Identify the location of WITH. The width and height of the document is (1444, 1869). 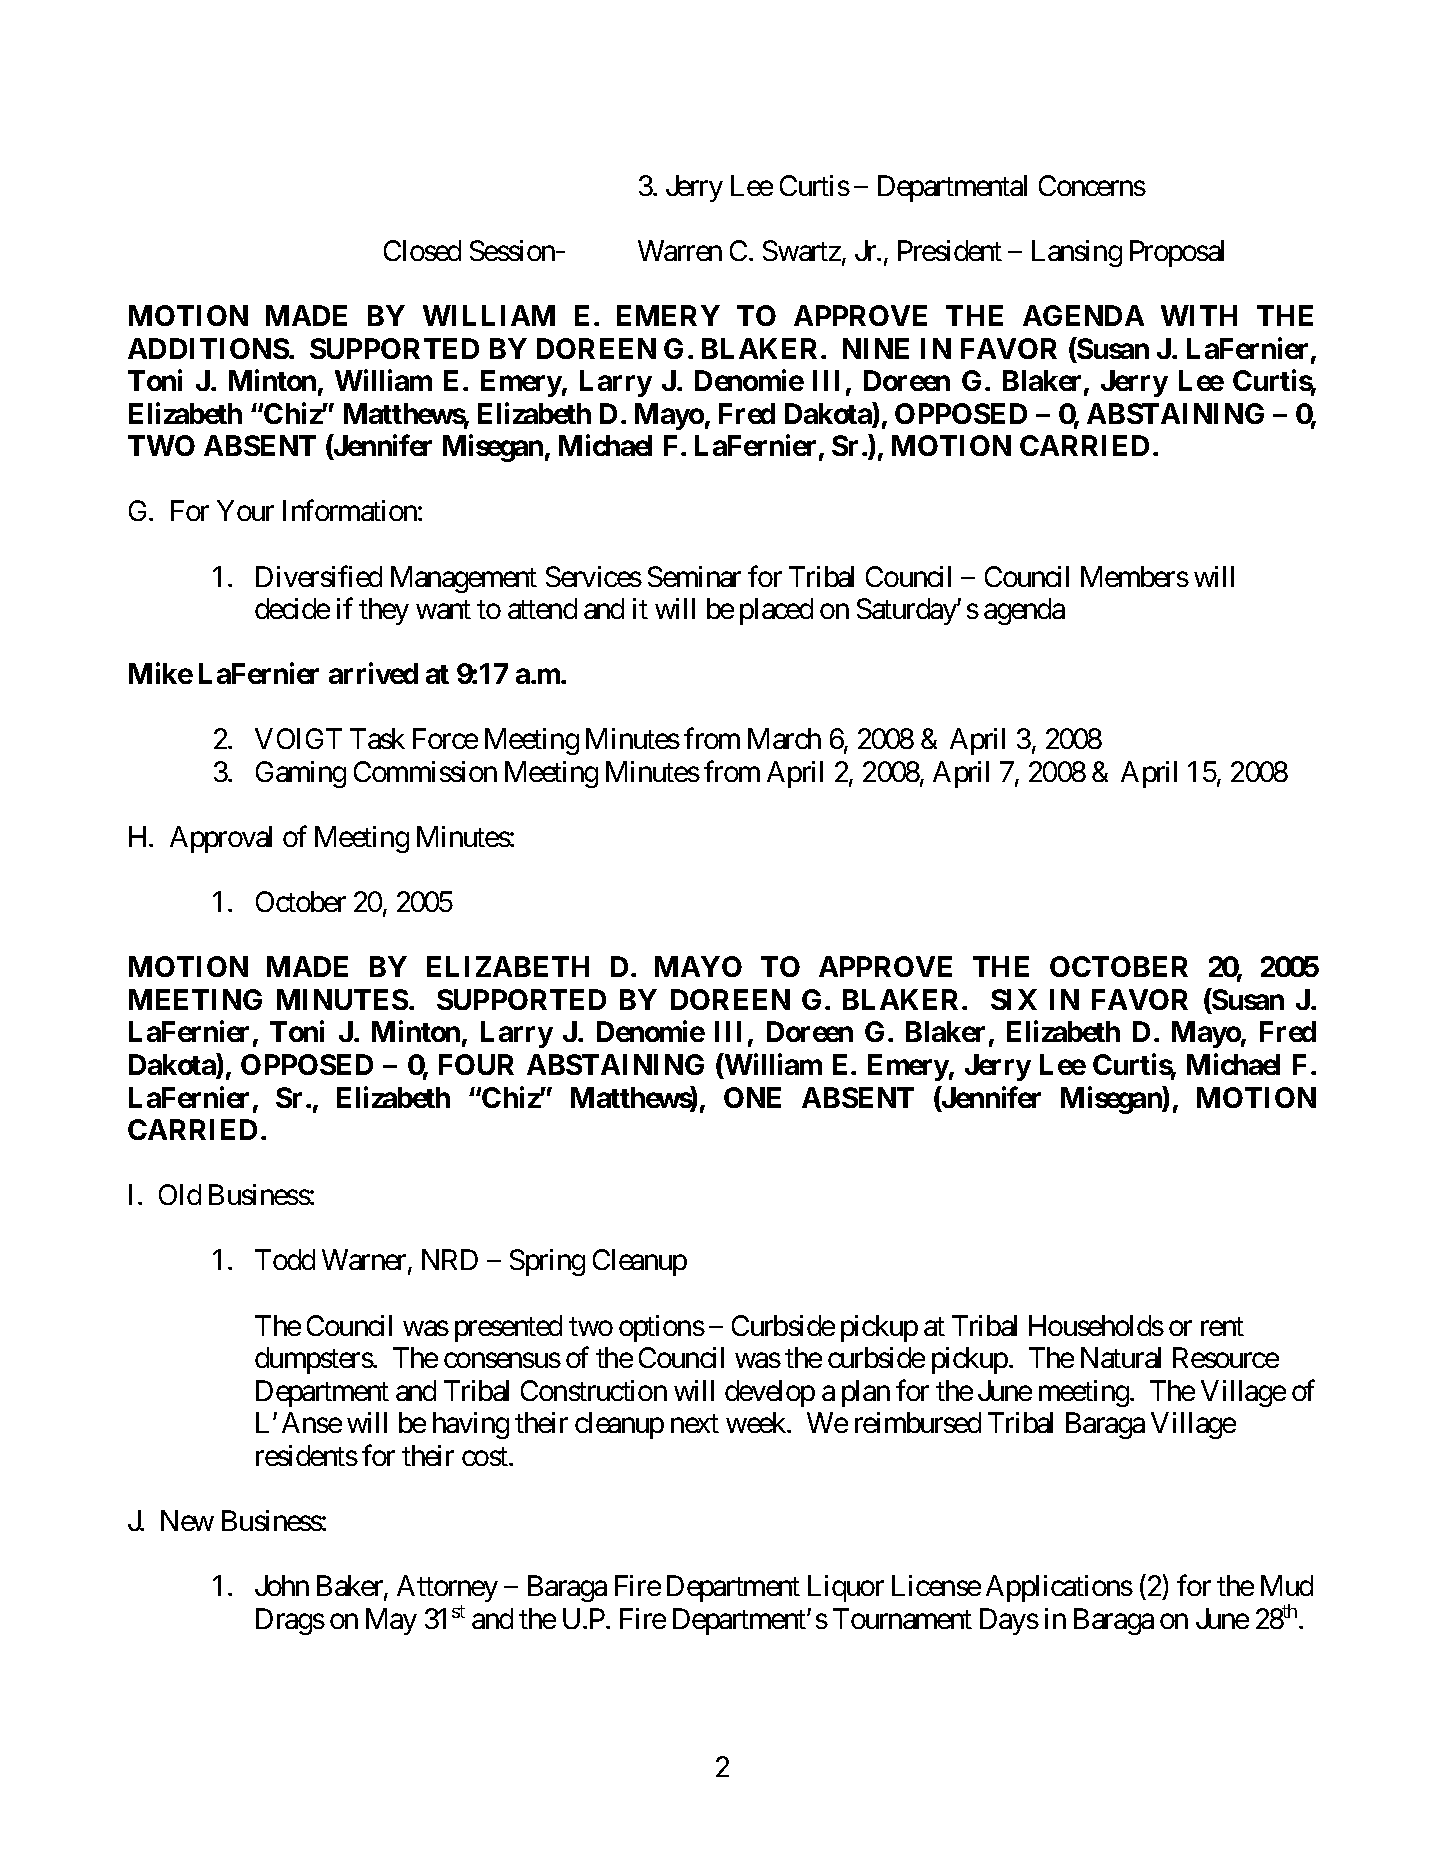
(1199, 315).
